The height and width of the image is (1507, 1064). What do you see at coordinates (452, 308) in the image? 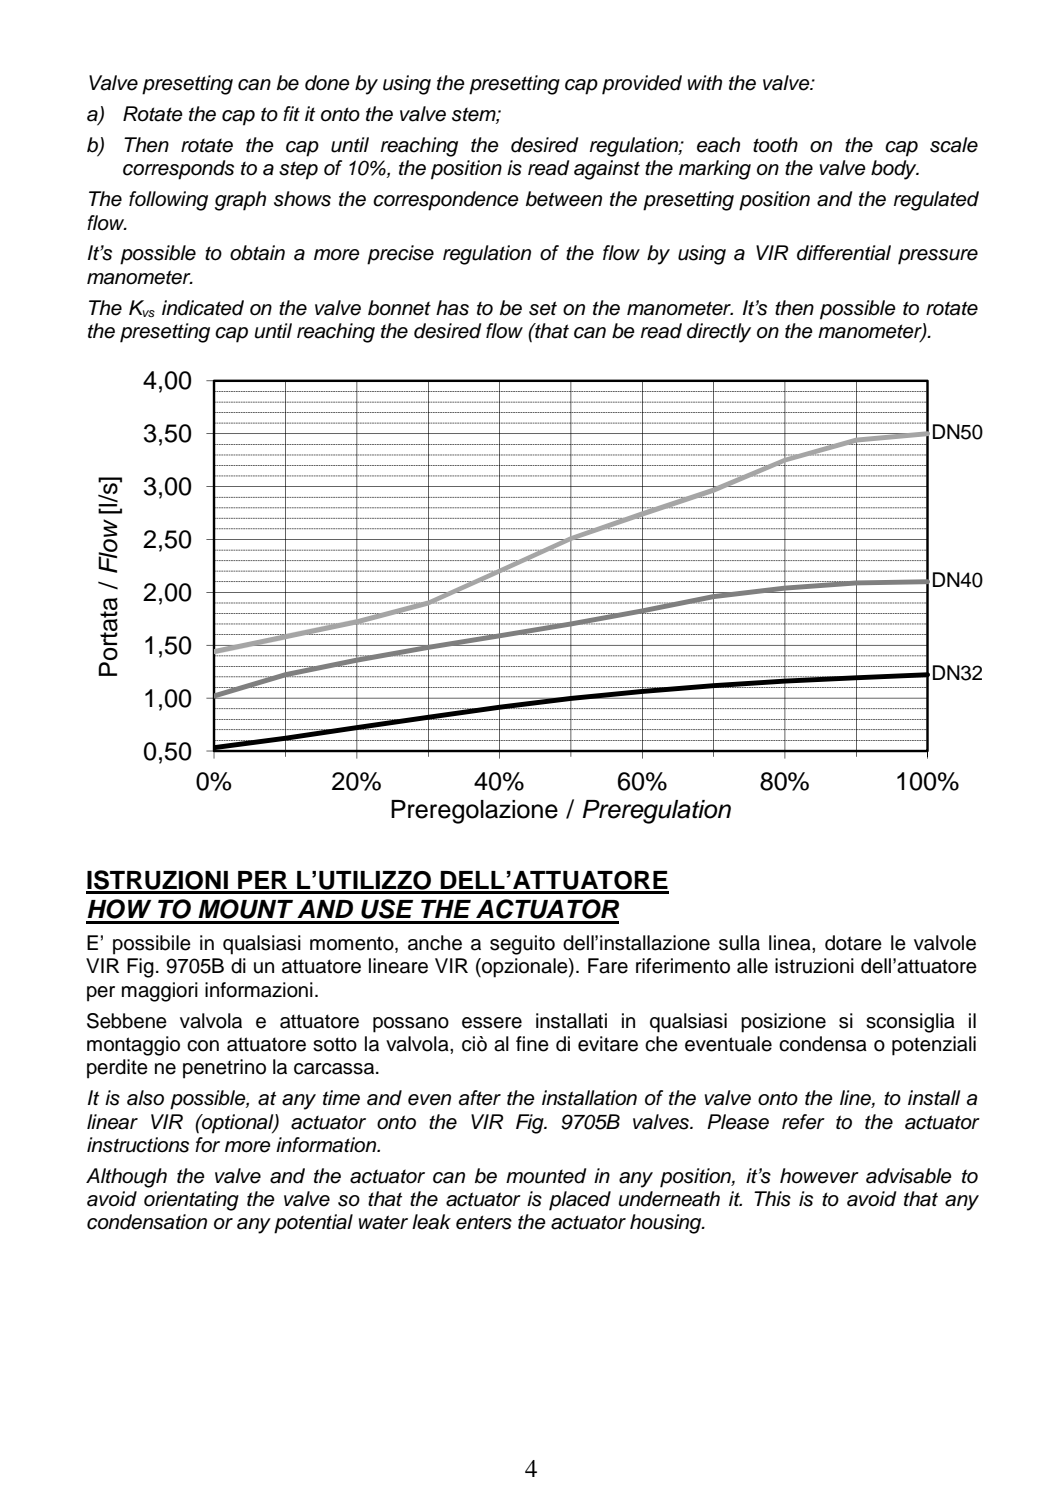
I see `has` at bounding box center [452, 308].
